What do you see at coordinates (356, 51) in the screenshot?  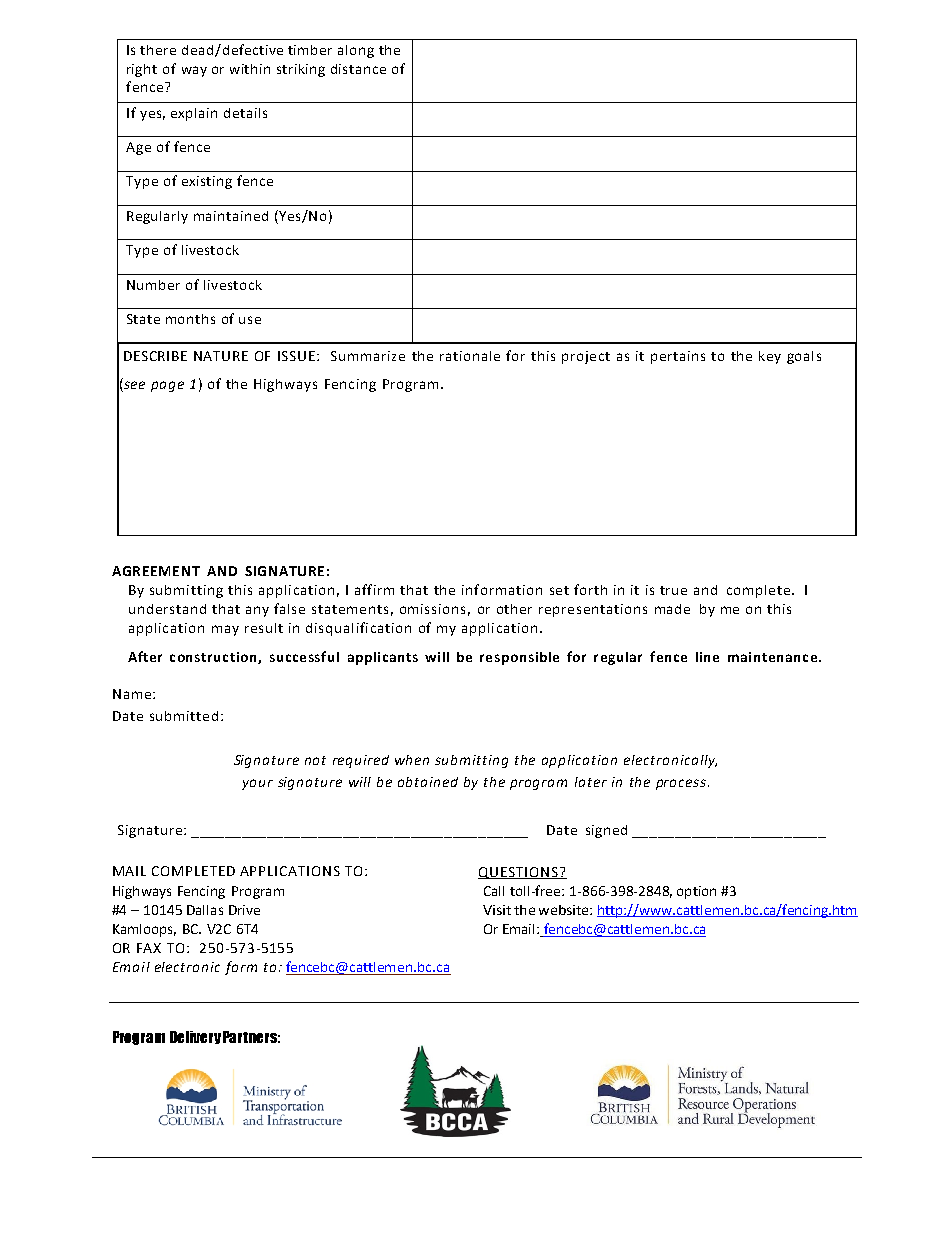 I see `along` at bounding box center [356, 51].
